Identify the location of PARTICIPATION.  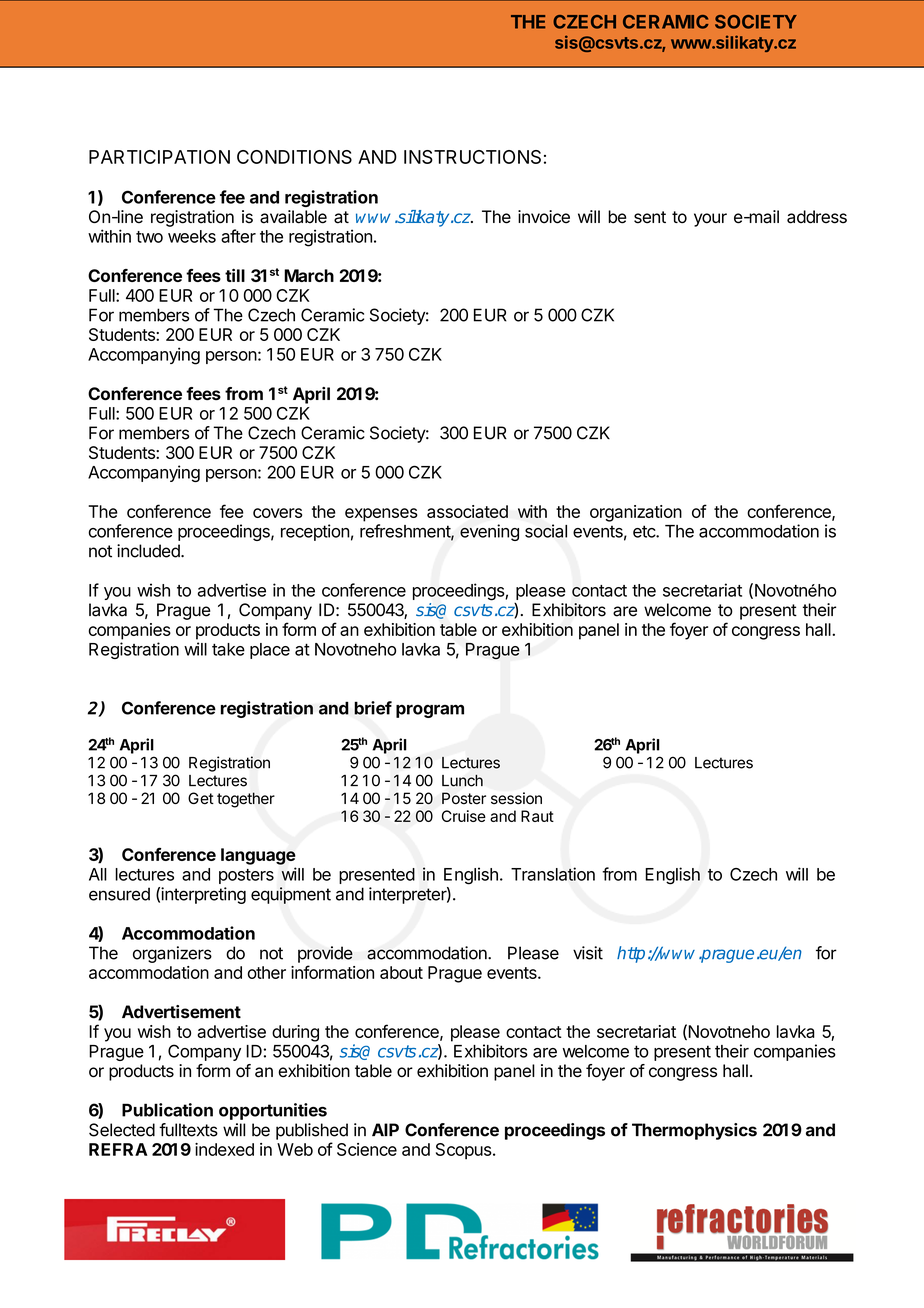
(159, 157).
